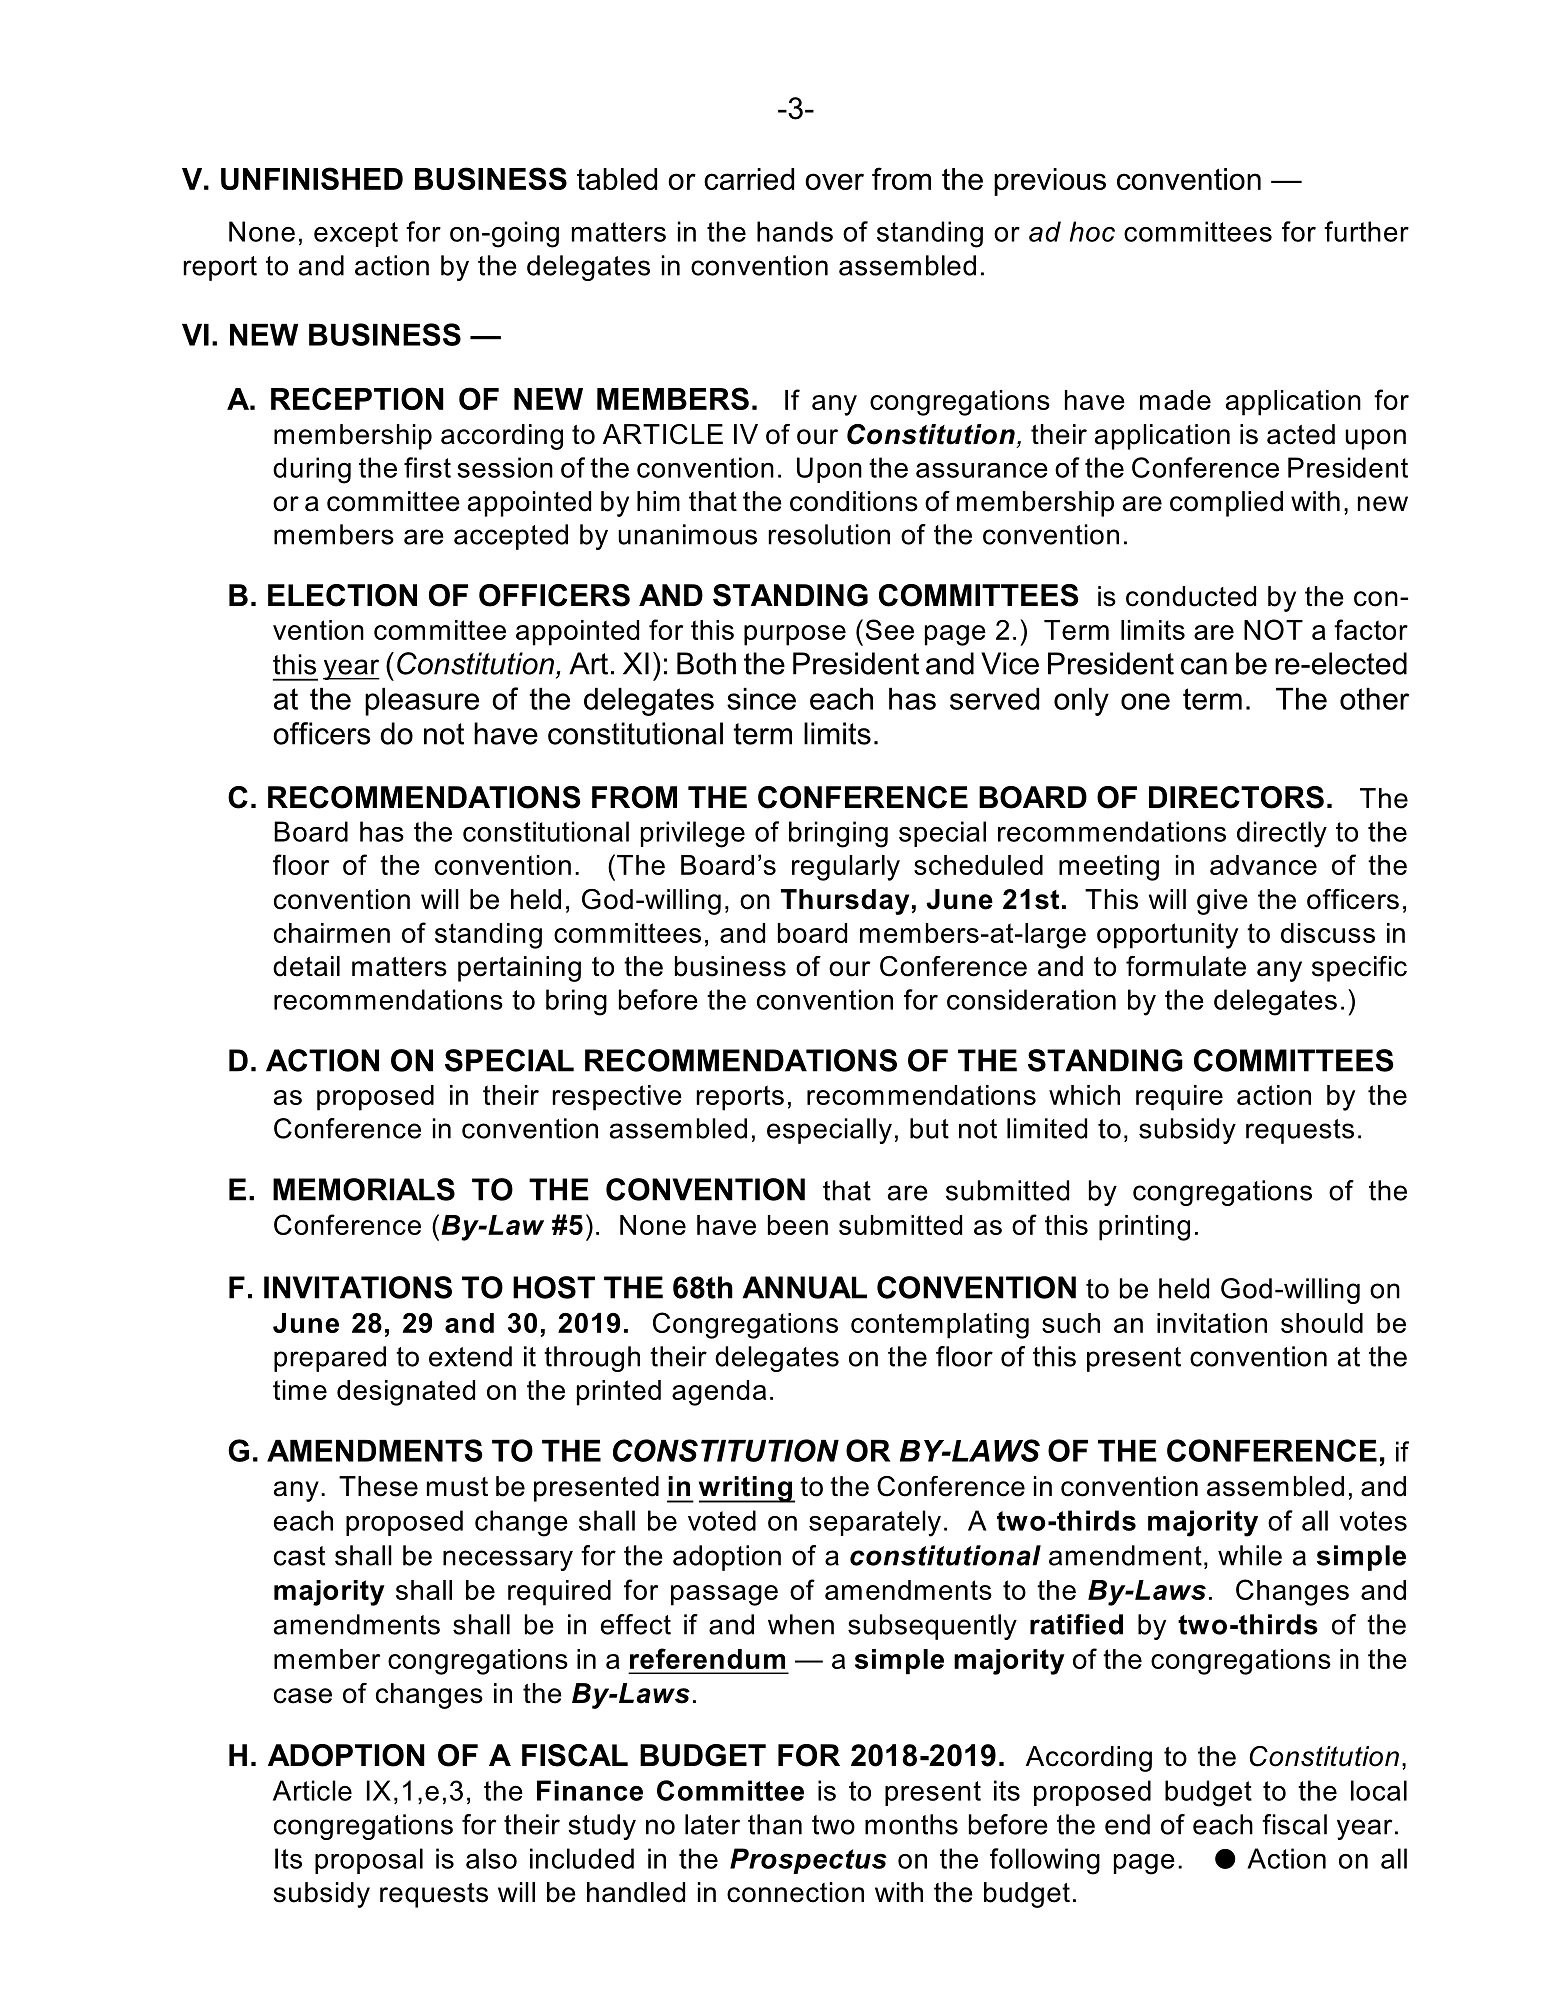 This image has width=1546, height=2000. Describe the element at coordinates (804, 1287) in the image. I see `ANNUAL` at that location.
